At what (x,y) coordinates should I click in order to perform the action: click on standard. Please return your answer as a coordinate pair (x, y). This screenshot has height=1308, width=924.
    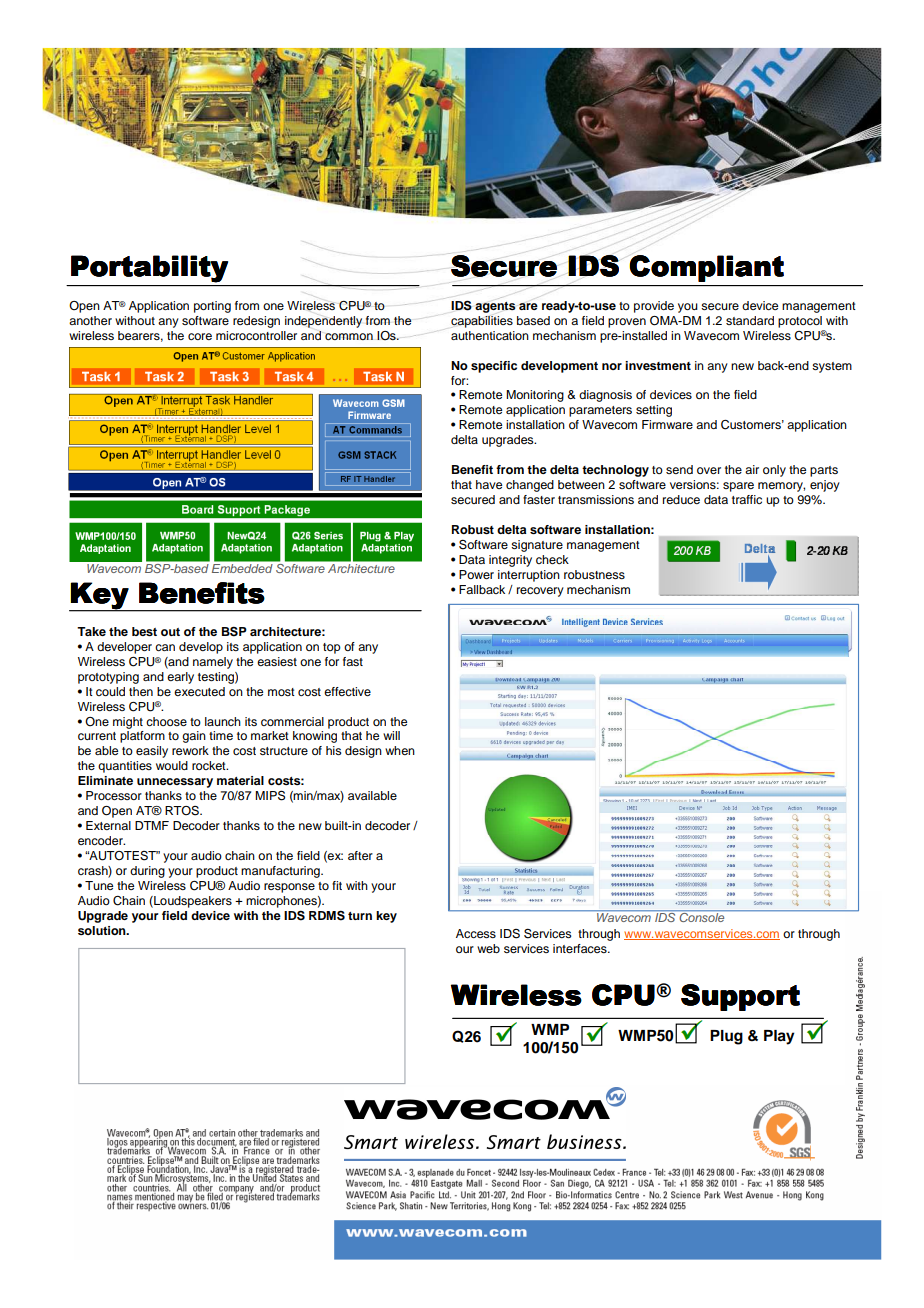
    Looking at the image, I should click on (750, 320).
